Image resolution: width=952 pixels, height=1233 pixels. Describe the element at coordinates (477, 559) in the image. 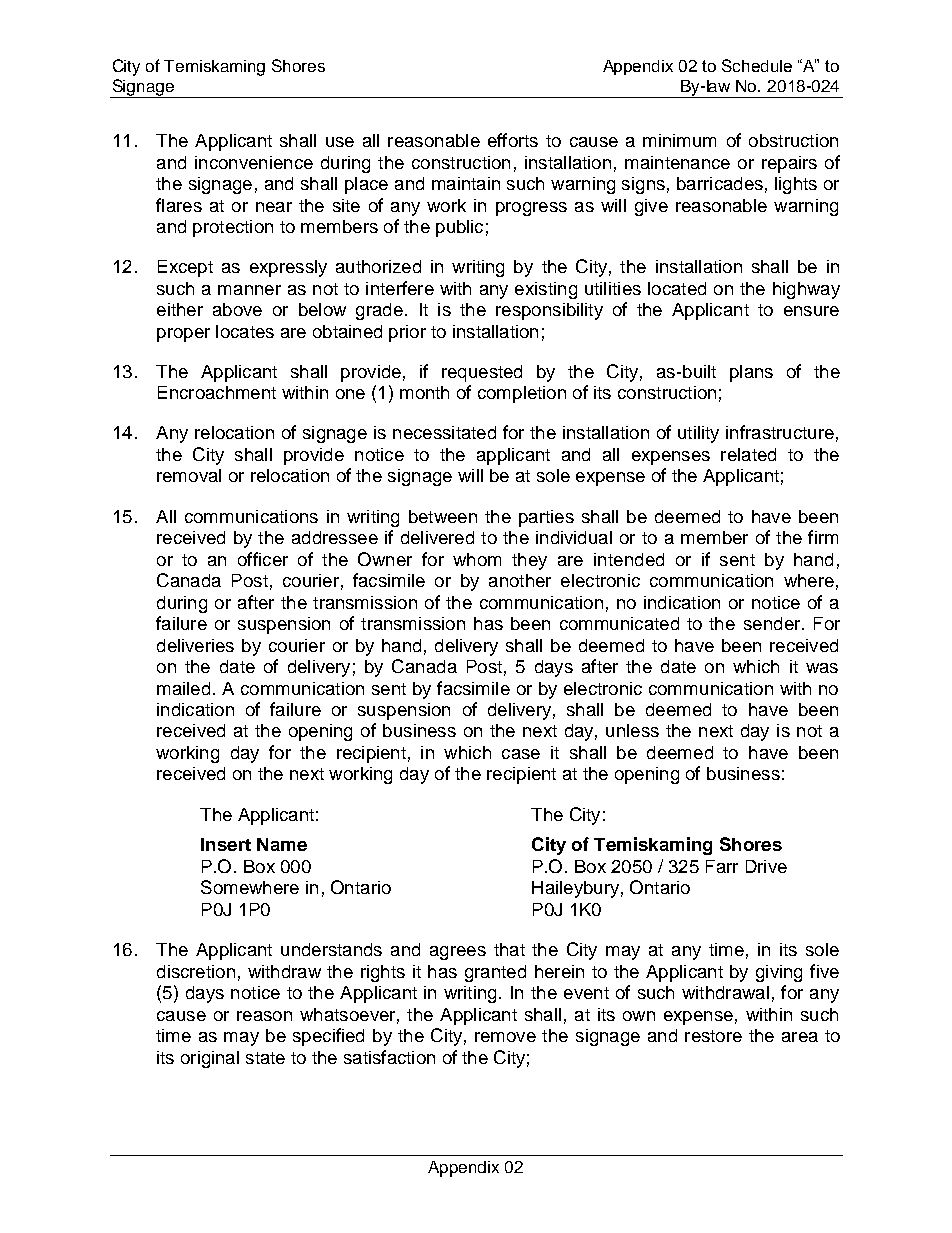

I see `whom` at that location.
